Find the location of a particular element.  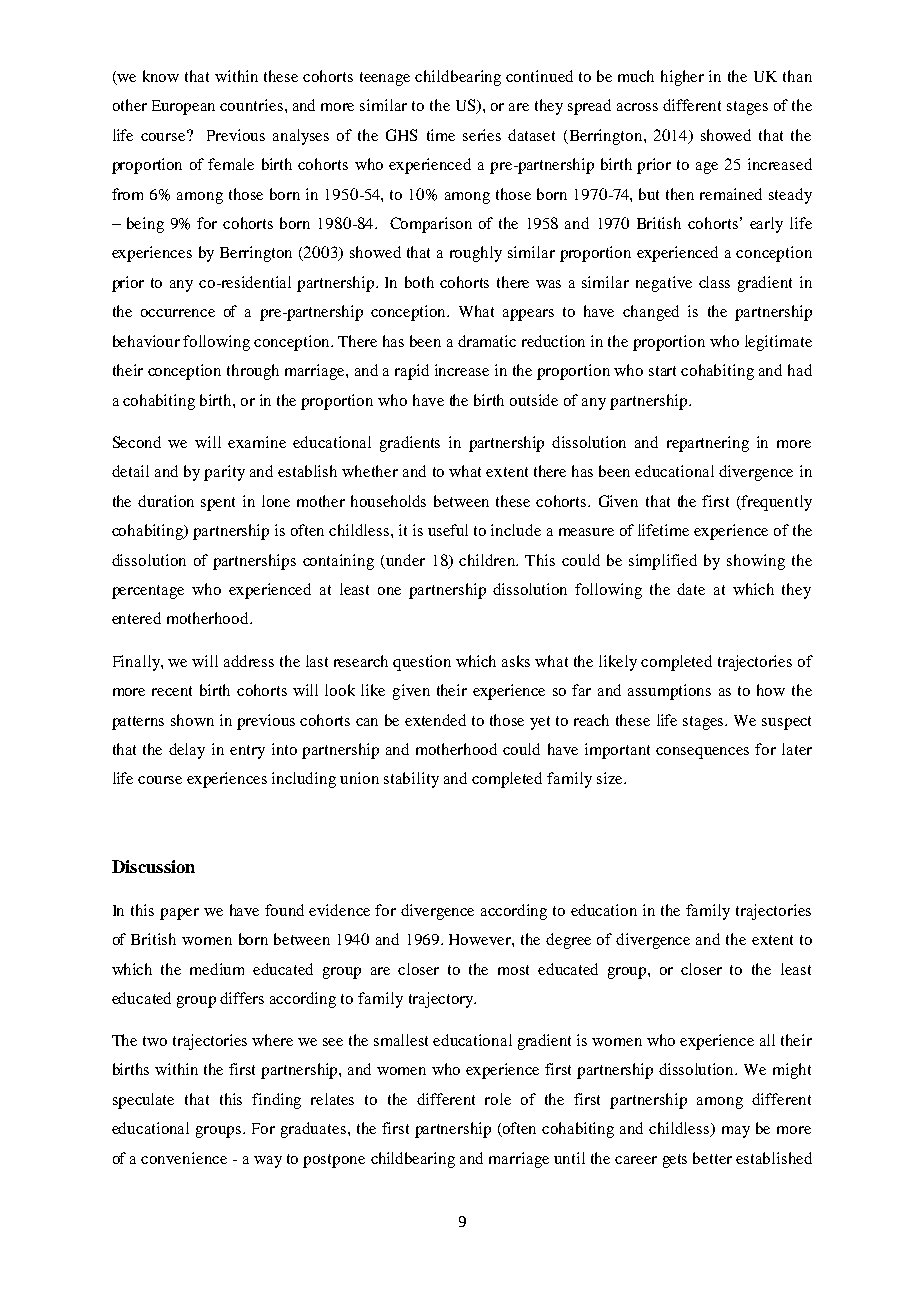

series is located at coordinates (482, 135).
